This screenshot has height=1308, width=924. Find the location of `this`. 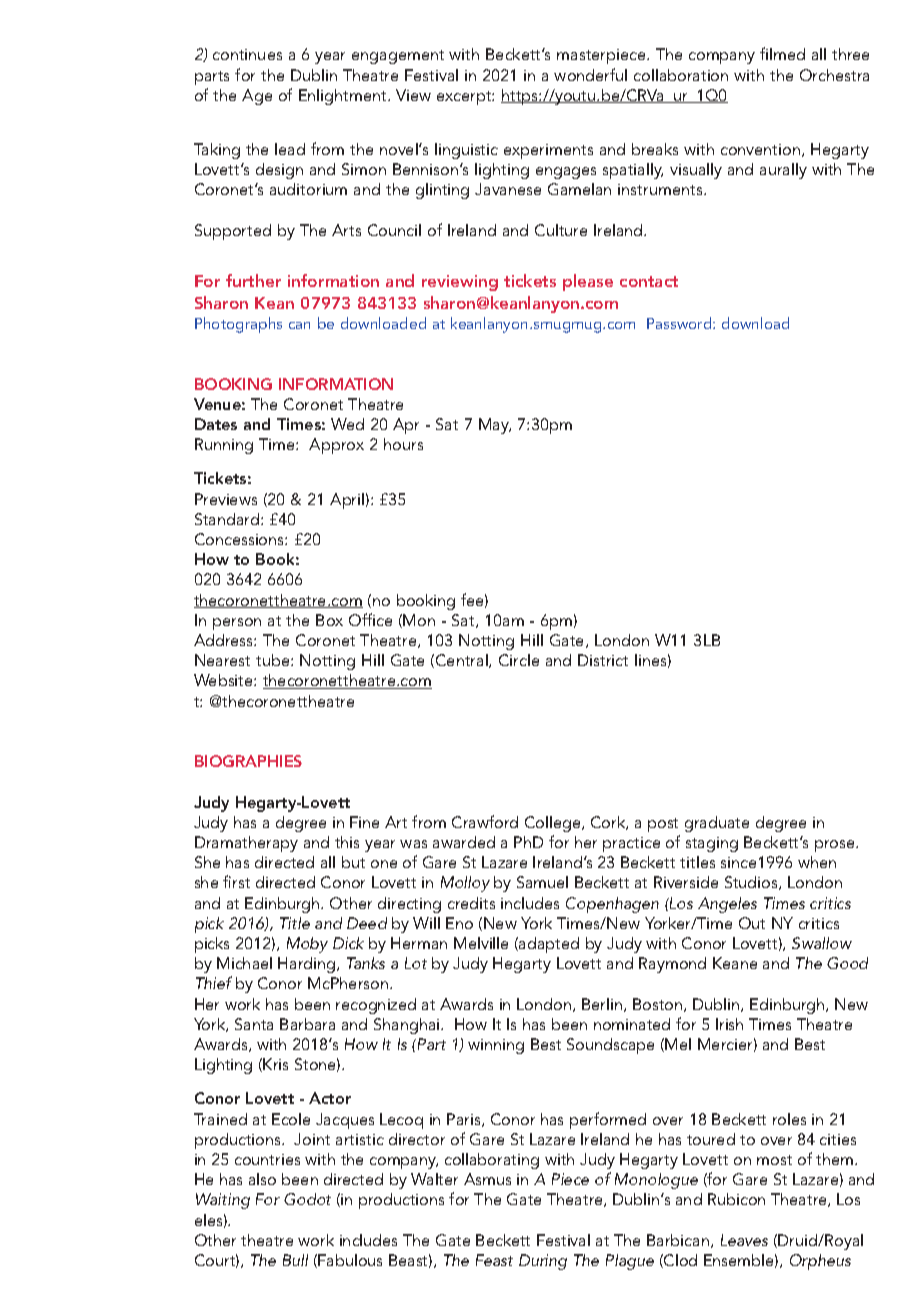

this is located at coordinates (347, 842).
